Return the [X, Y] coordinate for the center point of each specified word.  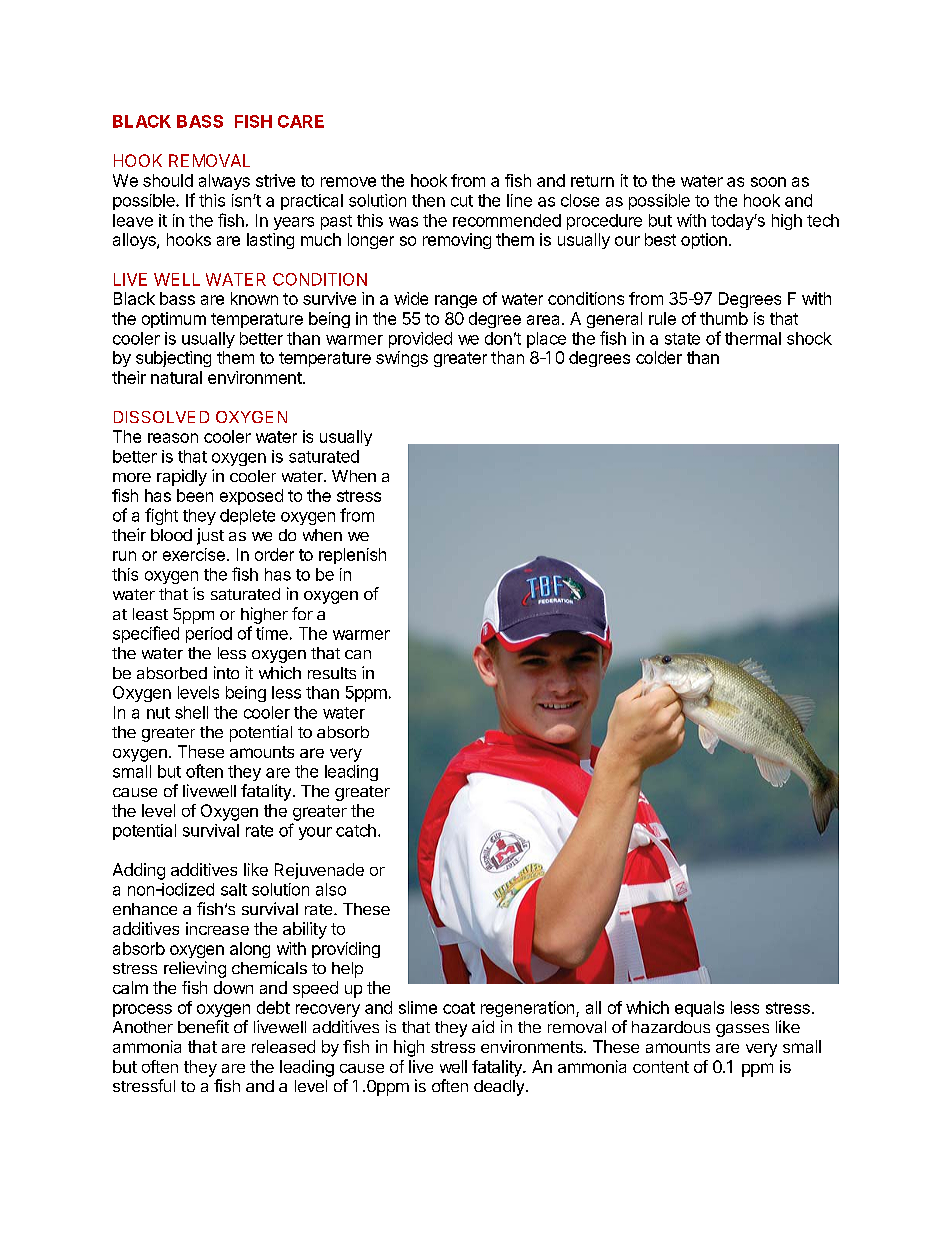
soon [768, 182]
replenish [352, 556]
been [195, 495]
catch [356, 830]
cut [462, 201]
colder [659, 357]
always [224, 182]
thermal [753, 338]
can [358, 654]
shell [191, 712]
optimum [174, 320]
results [332, 673]
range [456, 301]
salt [234, 889]
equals [699, 1009]
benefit [203, 1026]
